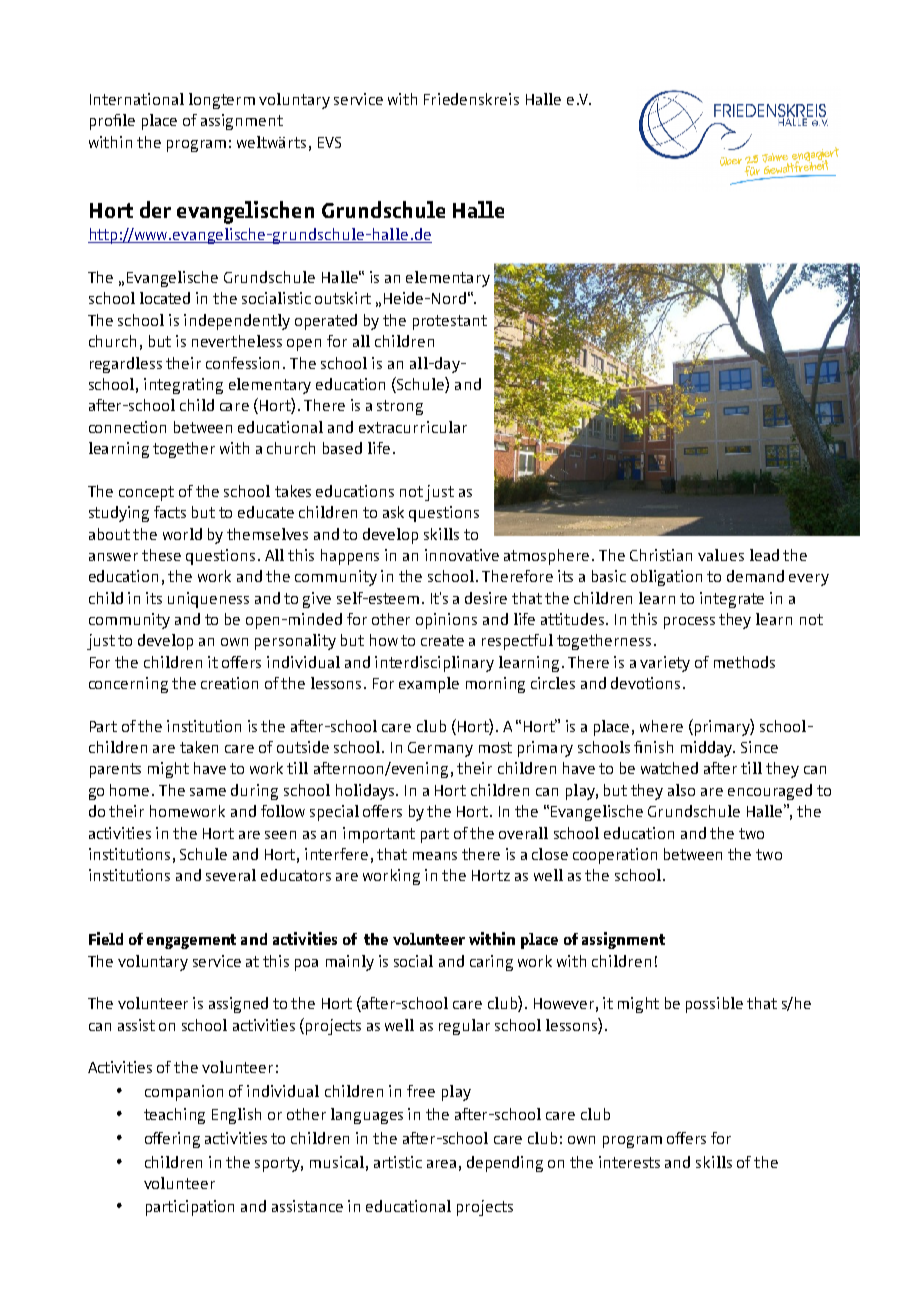 This screenshot has width=924, height=1308. Describe the element at coordinates (172, 1140) in the screenshot. I see `offering` at that location.
